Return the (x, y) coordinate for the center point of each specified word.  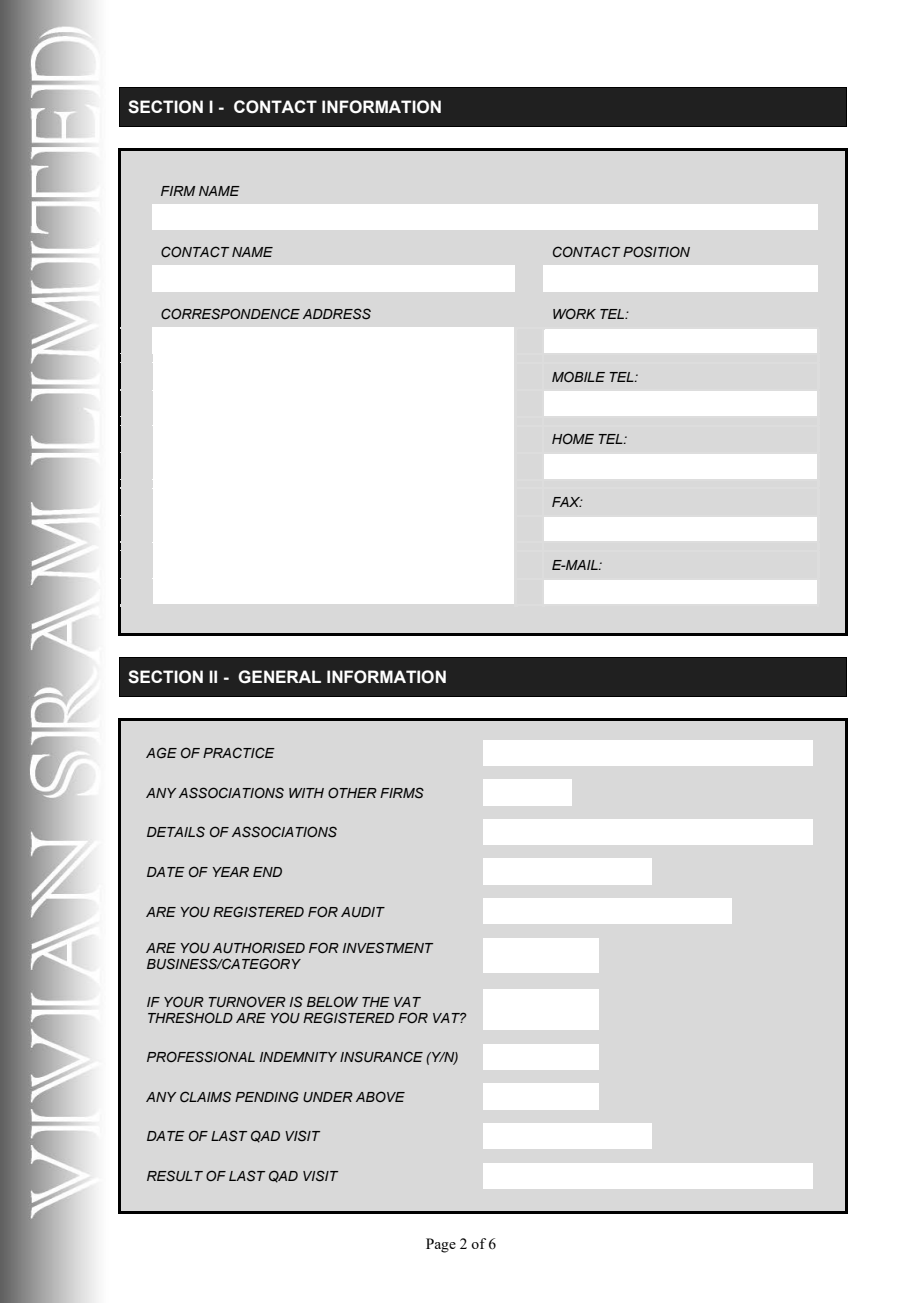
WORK (574, 313)
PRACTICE (239, 752)
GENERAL (279, 677)
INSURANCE (381, 1057)
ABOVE (380, 1096)
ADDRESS (337, 313)
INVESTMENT (388, 948)
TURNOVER (247, 1001)
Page (441, 1245)
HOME (573, 438)
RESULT (175, 1176)
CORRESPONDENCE (230, 314)
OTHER (352, 792)
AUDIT (363, 912)
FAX (567, 502)
